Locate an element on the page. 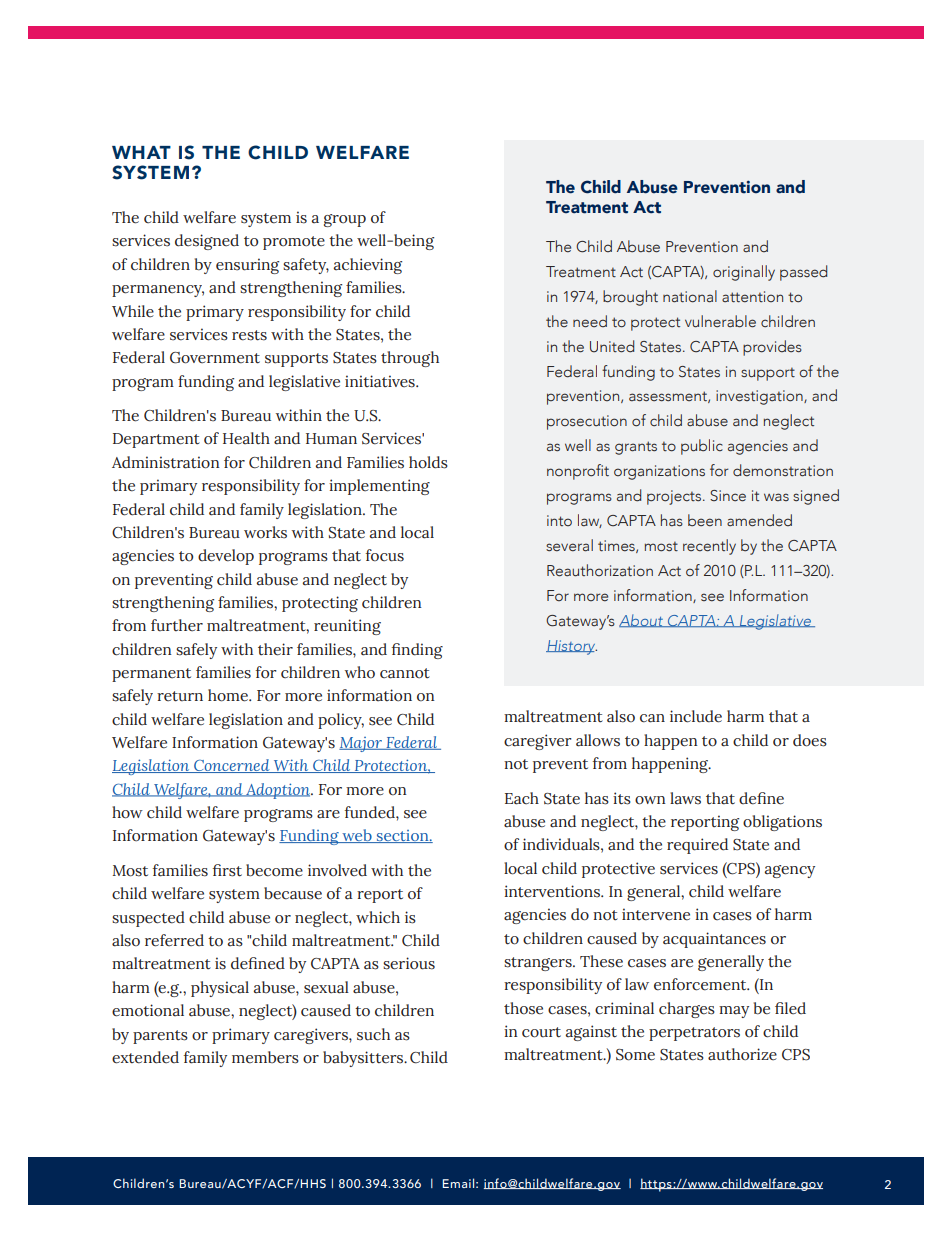  Concerned is located at coordinates (232, 766).
